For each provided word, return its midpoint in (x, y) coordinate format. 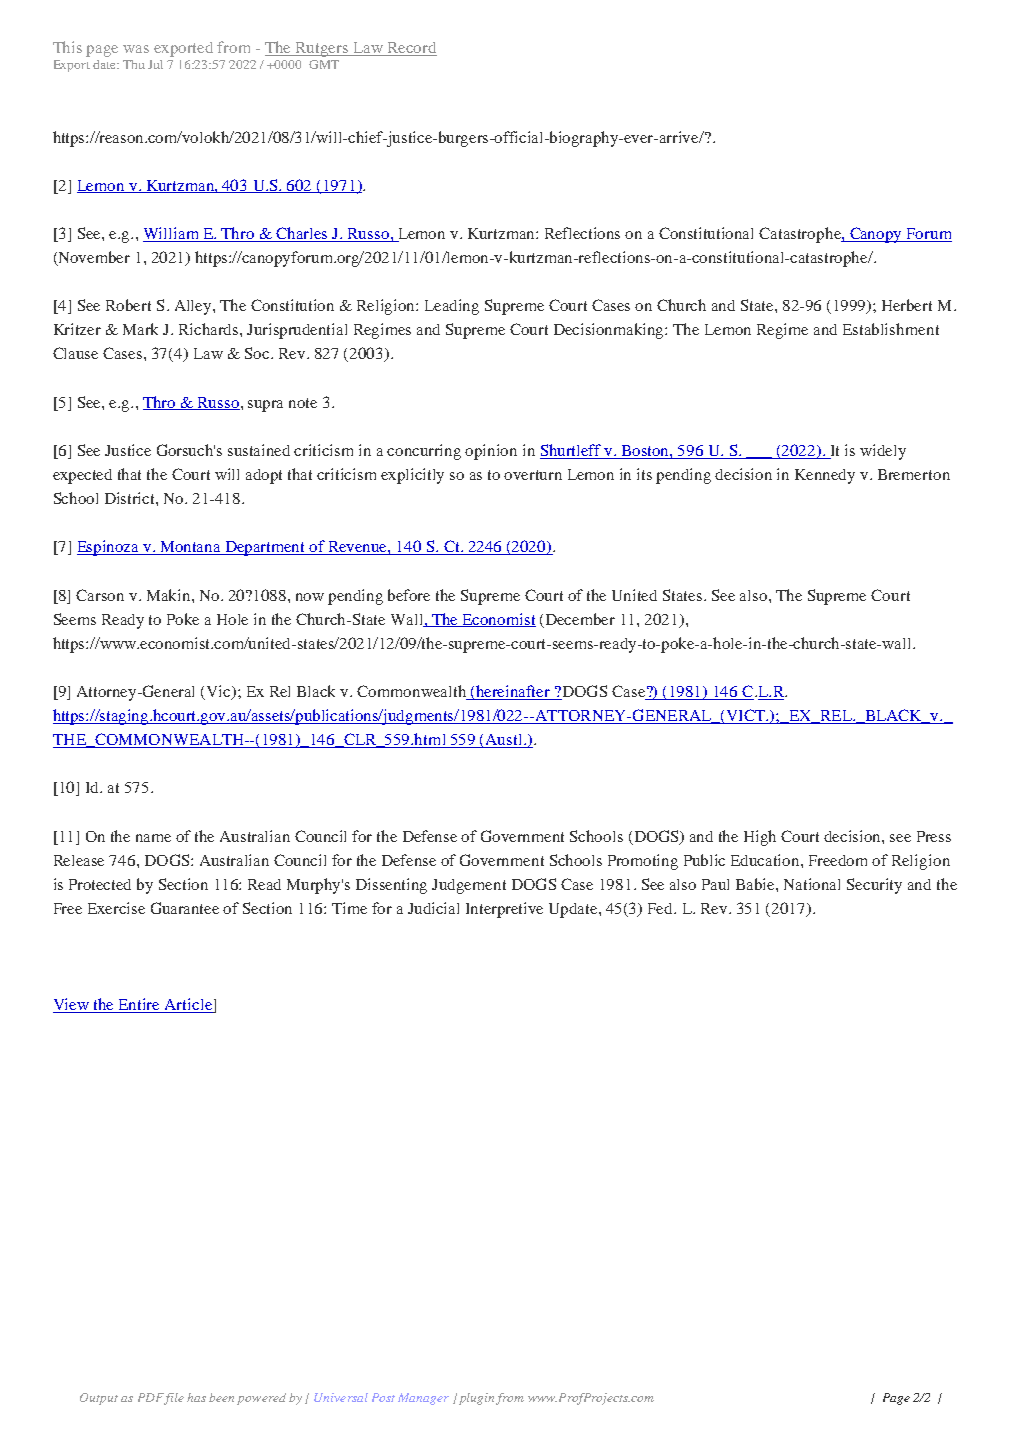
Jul (155, 64)
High (760, 838)
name (153, 838)
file (174, 1399)
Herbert (907, 305)
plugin (476, 1399)
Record (411, 49)
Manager (423, 1399)
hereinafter (513, 692)
